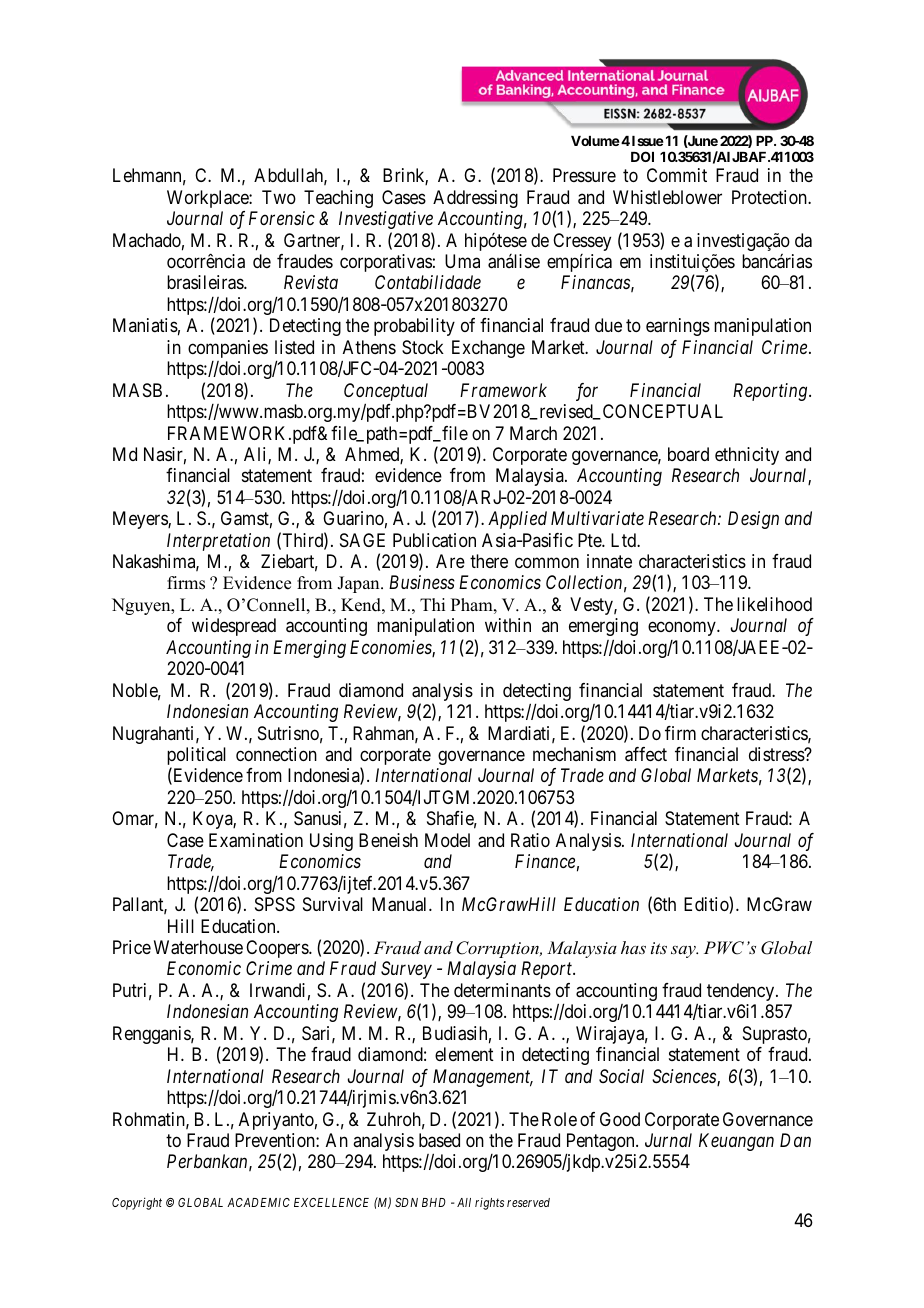  Describe the element at coordinates (258, 1202) in the screenshot. I see `ACADEMIC` at that location.
